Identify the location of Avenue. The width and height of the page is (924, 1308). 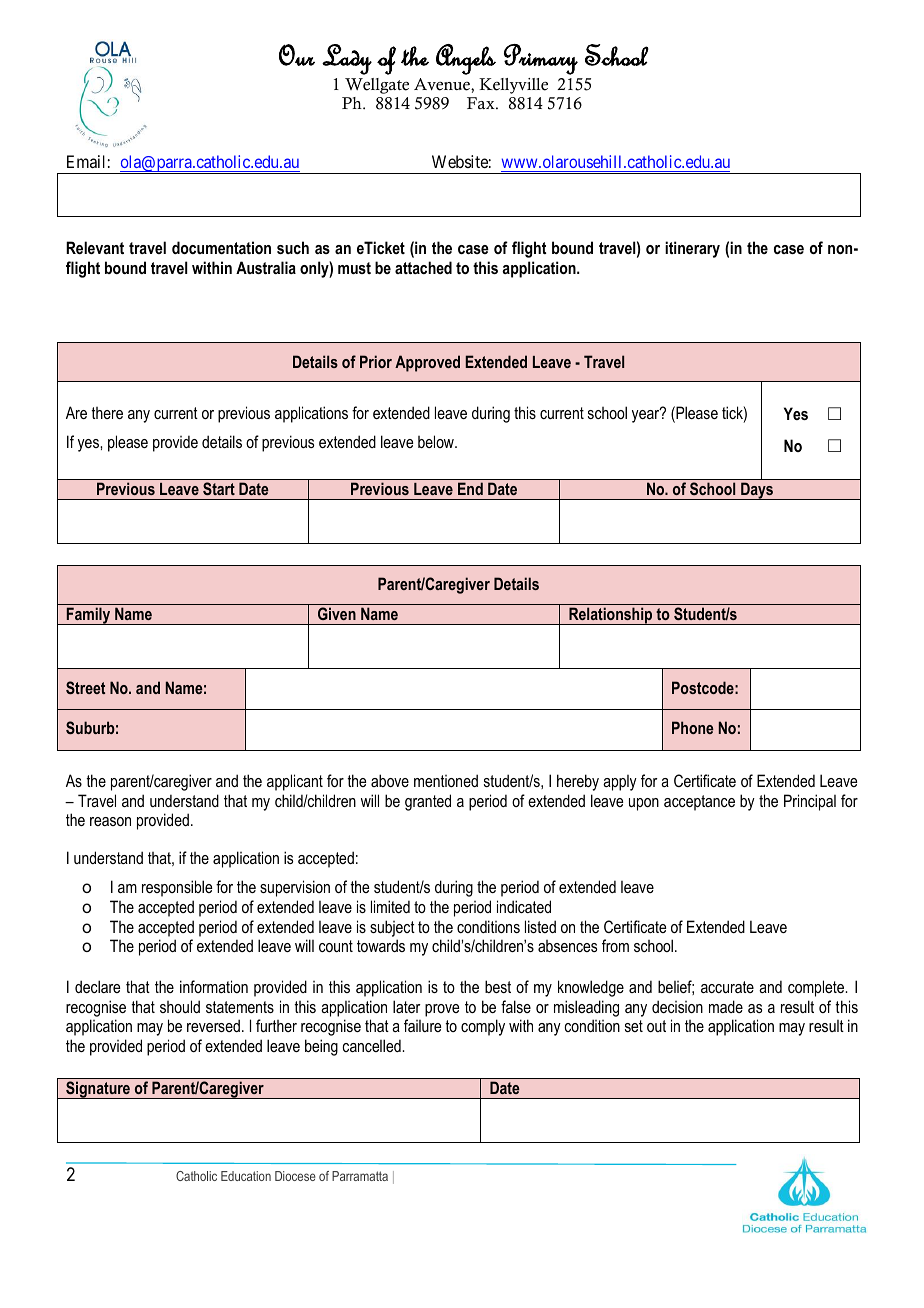
(443, 84).
